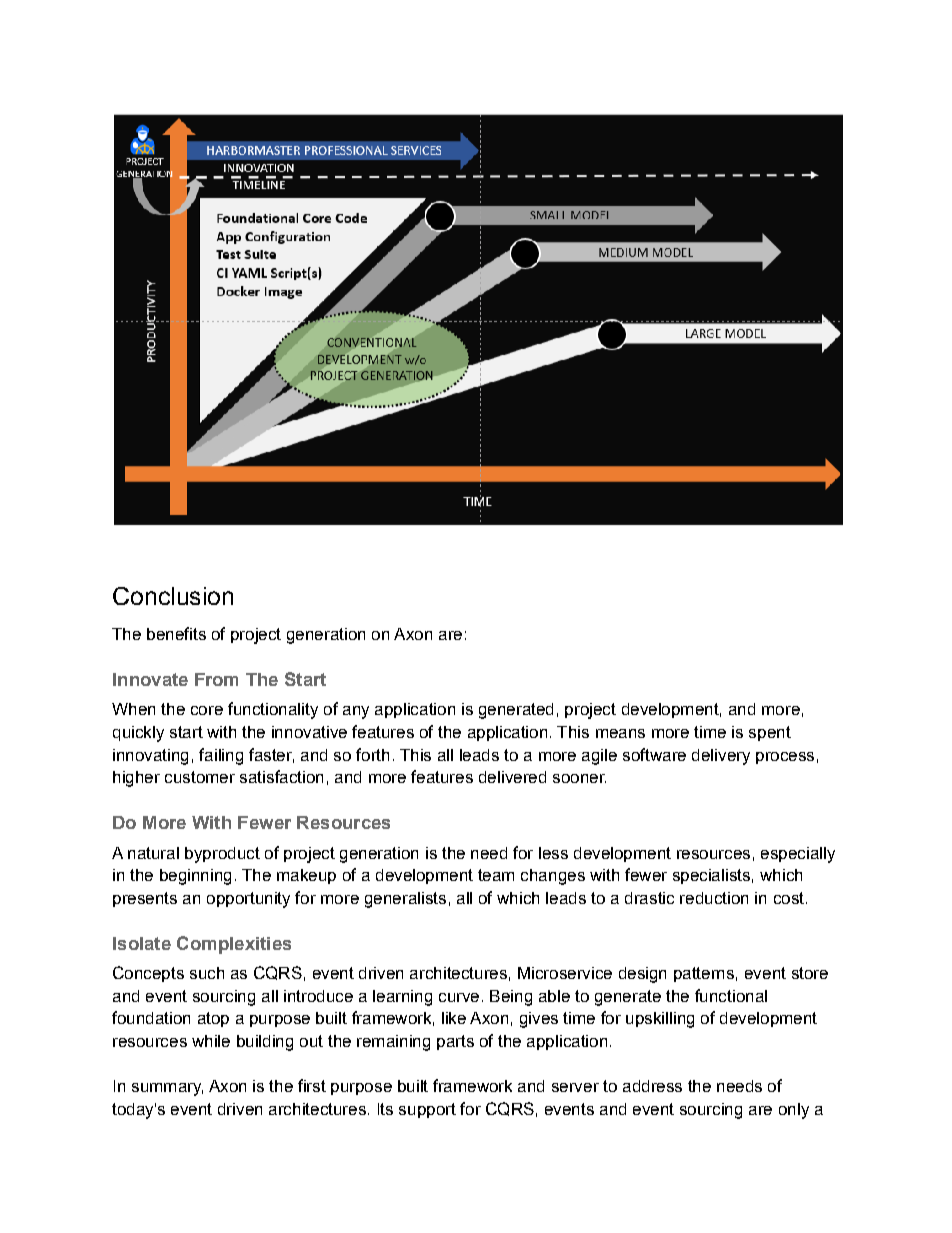  I want to click on customer, so click(200, 777).
